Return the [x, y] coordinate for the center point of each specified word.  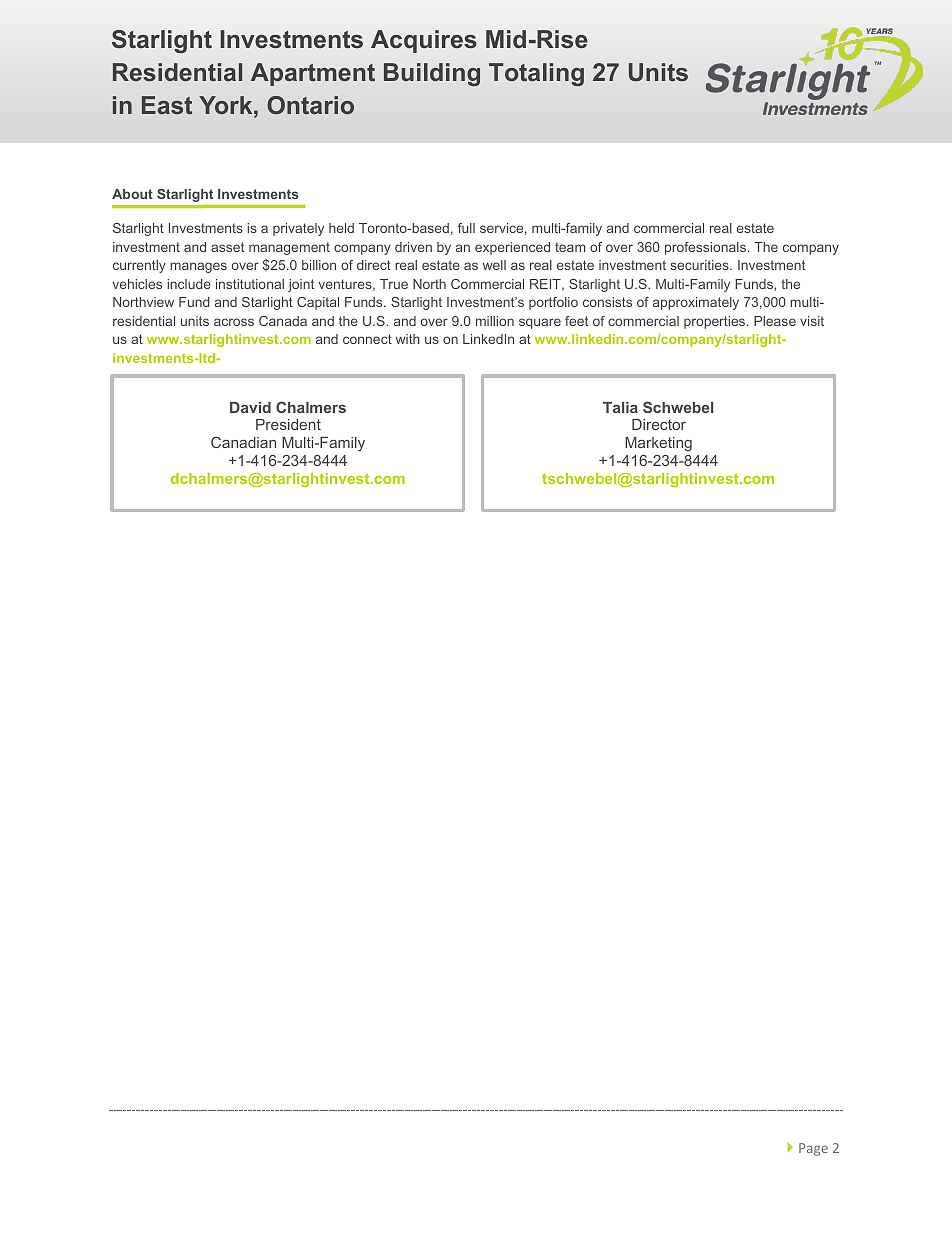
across [234, 322]
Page [813, 1149]
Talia [620, 407]
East [167, 105]
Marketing [658, 444]
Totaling [536, 74]
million [495, 321]
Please [775, 321]
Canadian [243, 442]
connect [367, 339]
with [408, 339]
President [288, 424]
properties [716, 322]
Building [432, 74]
